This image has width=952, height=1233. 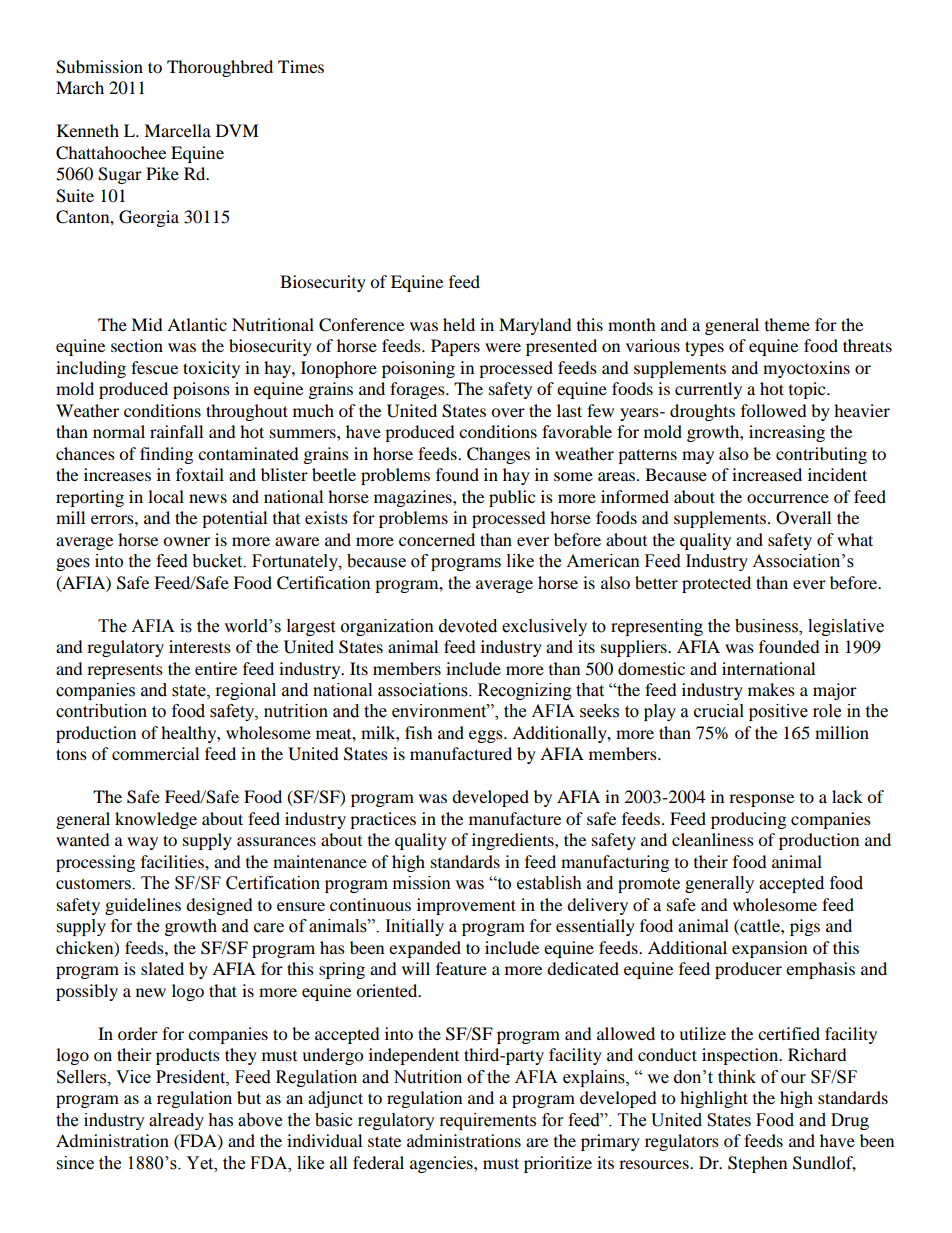 I want to click on theme, so click(x=787, y=324).
